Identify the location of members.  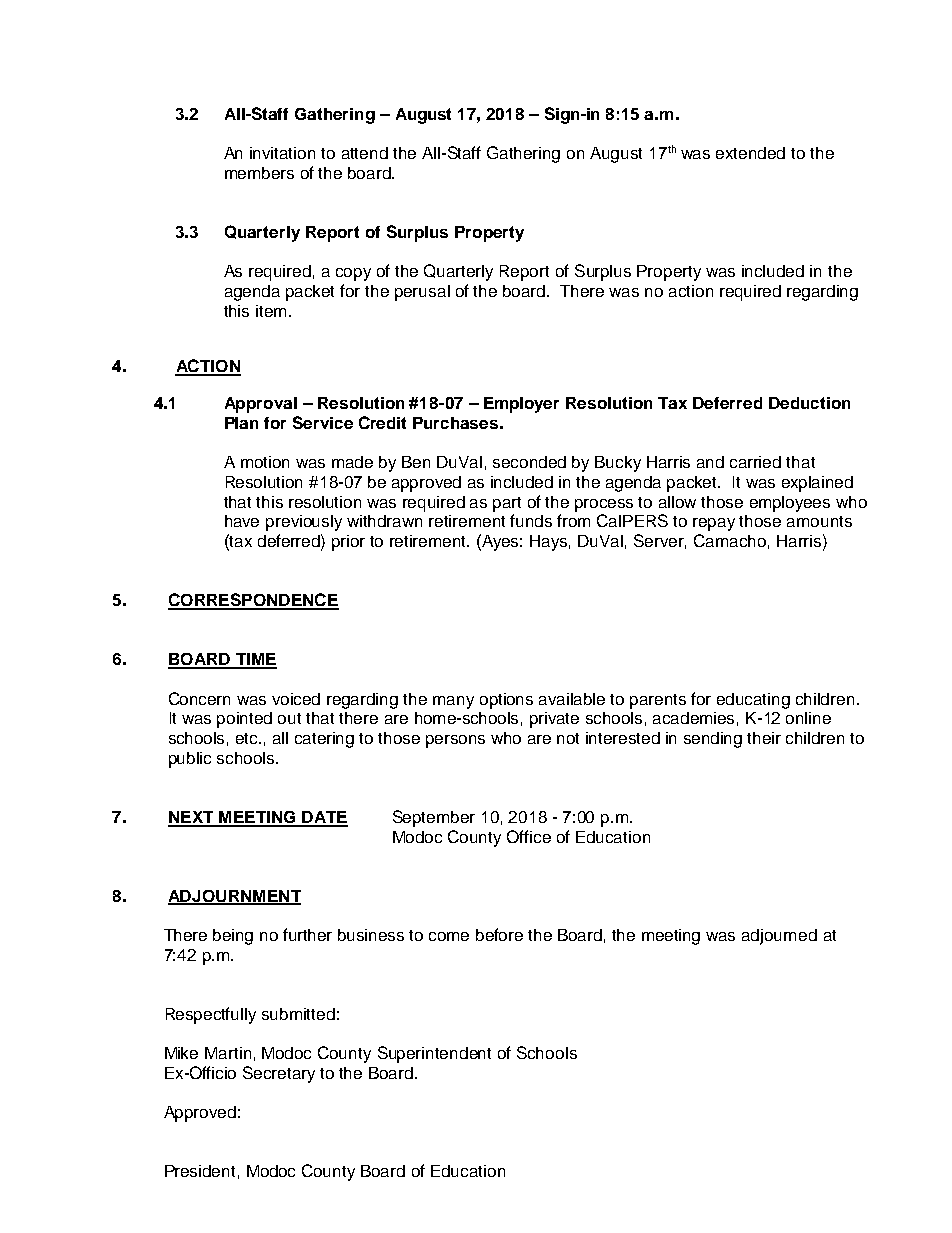
(259, 173).
